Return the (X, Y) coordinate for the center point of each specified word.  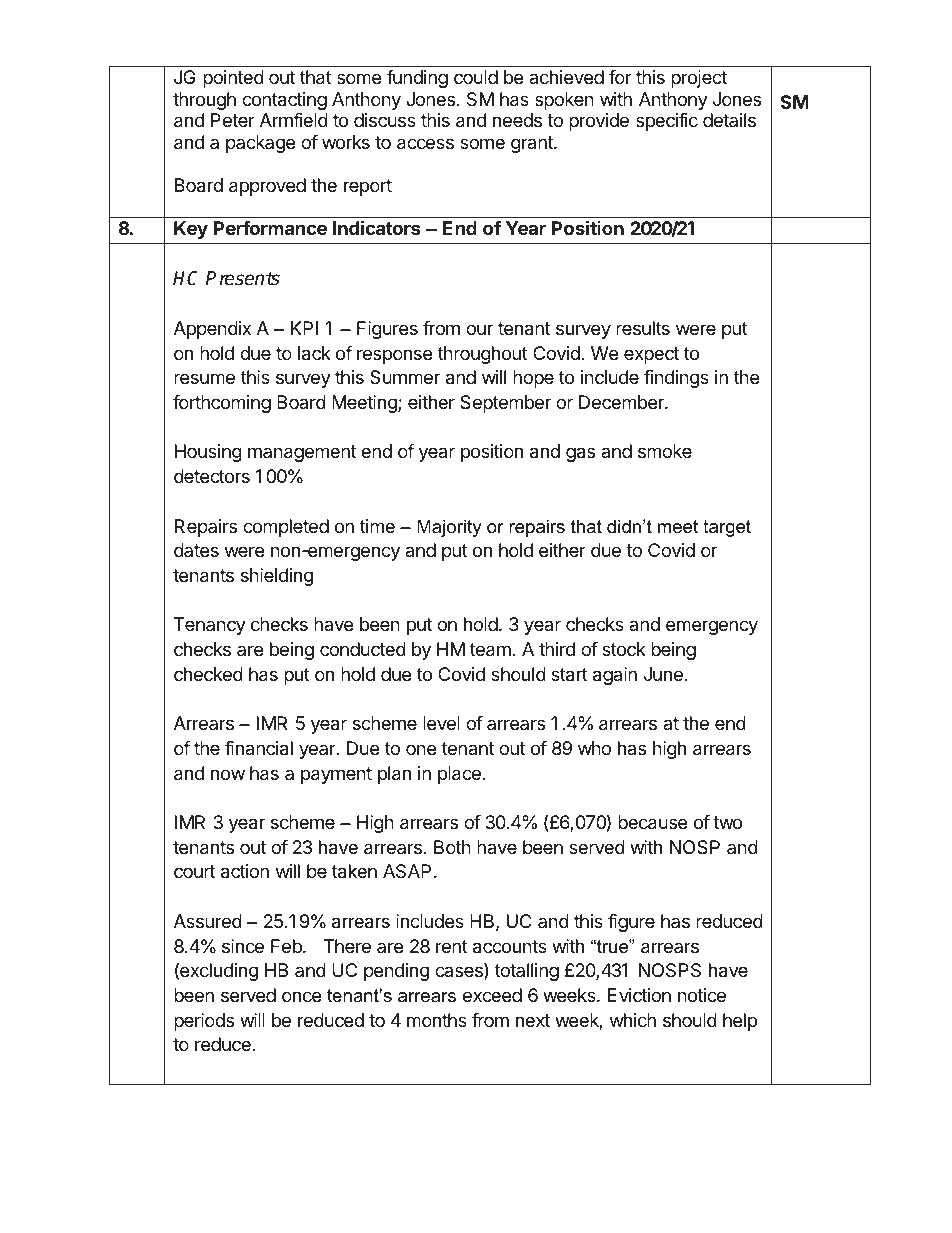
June (663, 674)
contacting (284, 101)
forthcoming (222, 404)
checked (208, 674)
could (476, 77)
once (301, 996)
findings (676, 379)
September (505, 404)
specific (667, 122)
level (441, 723)
